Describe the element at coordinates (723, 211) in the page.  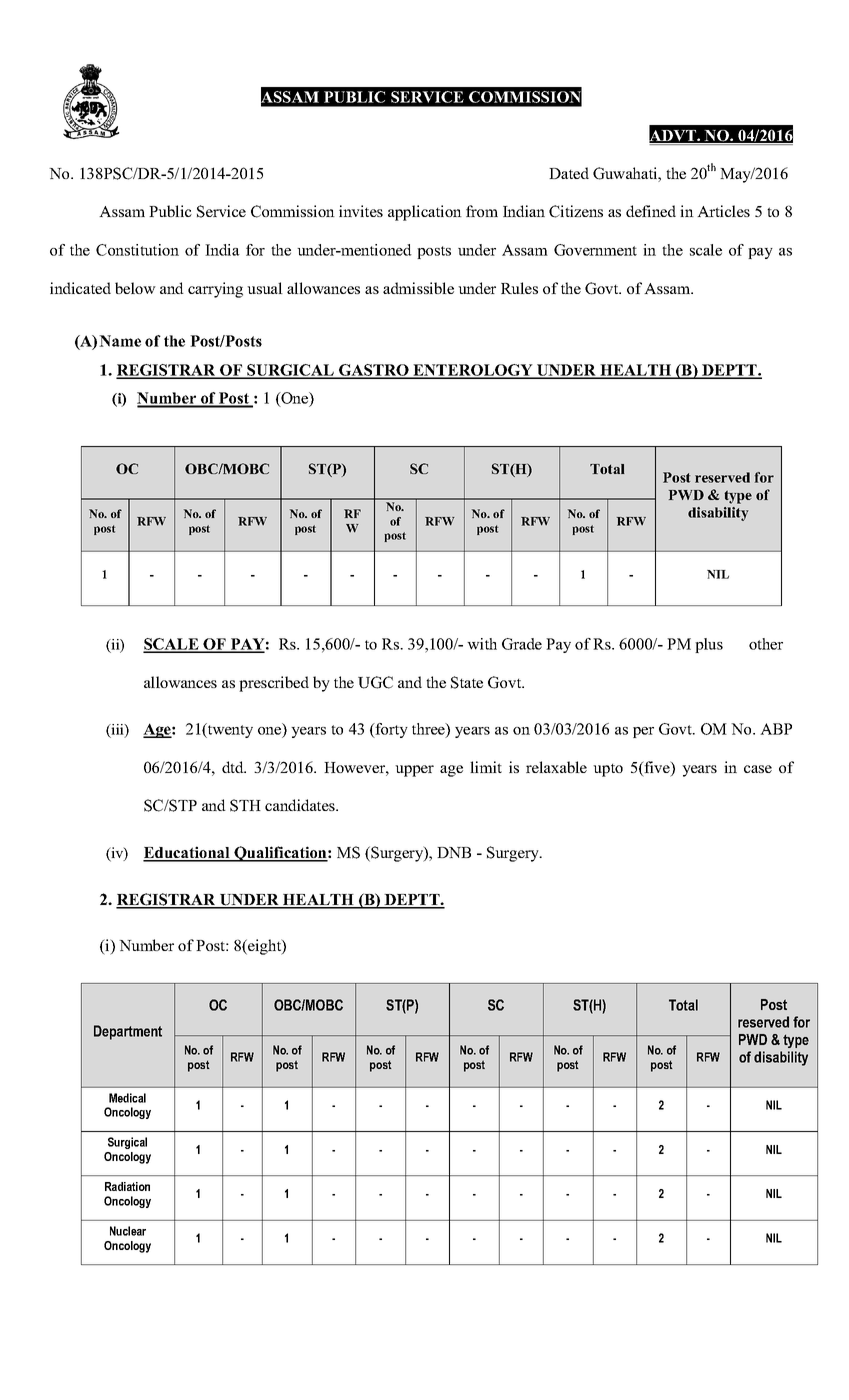
I see `Articles` at that location.
